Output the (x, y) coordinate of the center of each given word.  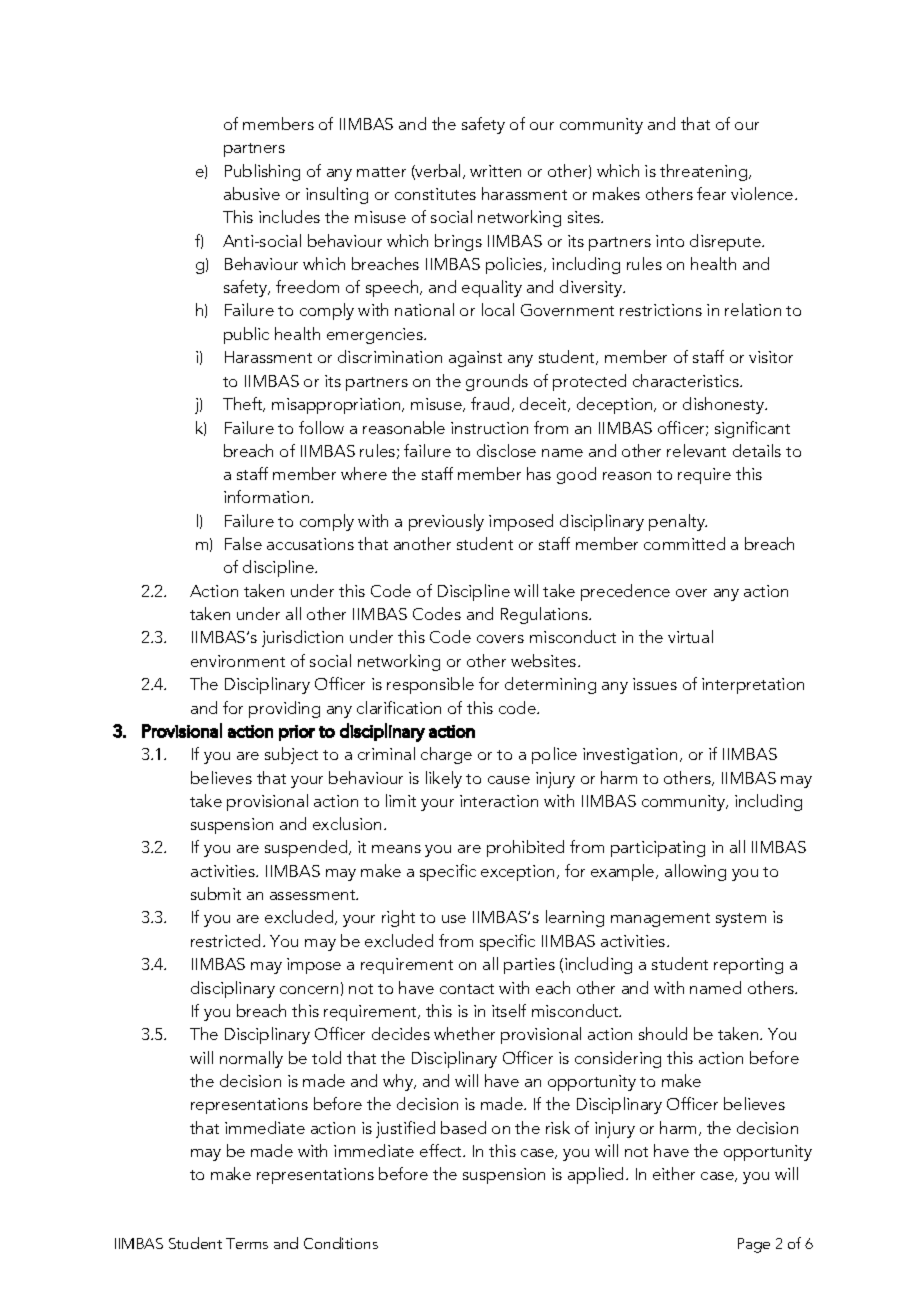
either (674, 1173)
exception (517, 873)
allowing (695, 872)
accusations (310, 544)
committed (684, 543)
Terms (247, 1243)
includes (289, 216)
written (495, 171)
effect (442, 1150)
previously (446, 522)
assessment (314, 895)
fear (711, 193)
